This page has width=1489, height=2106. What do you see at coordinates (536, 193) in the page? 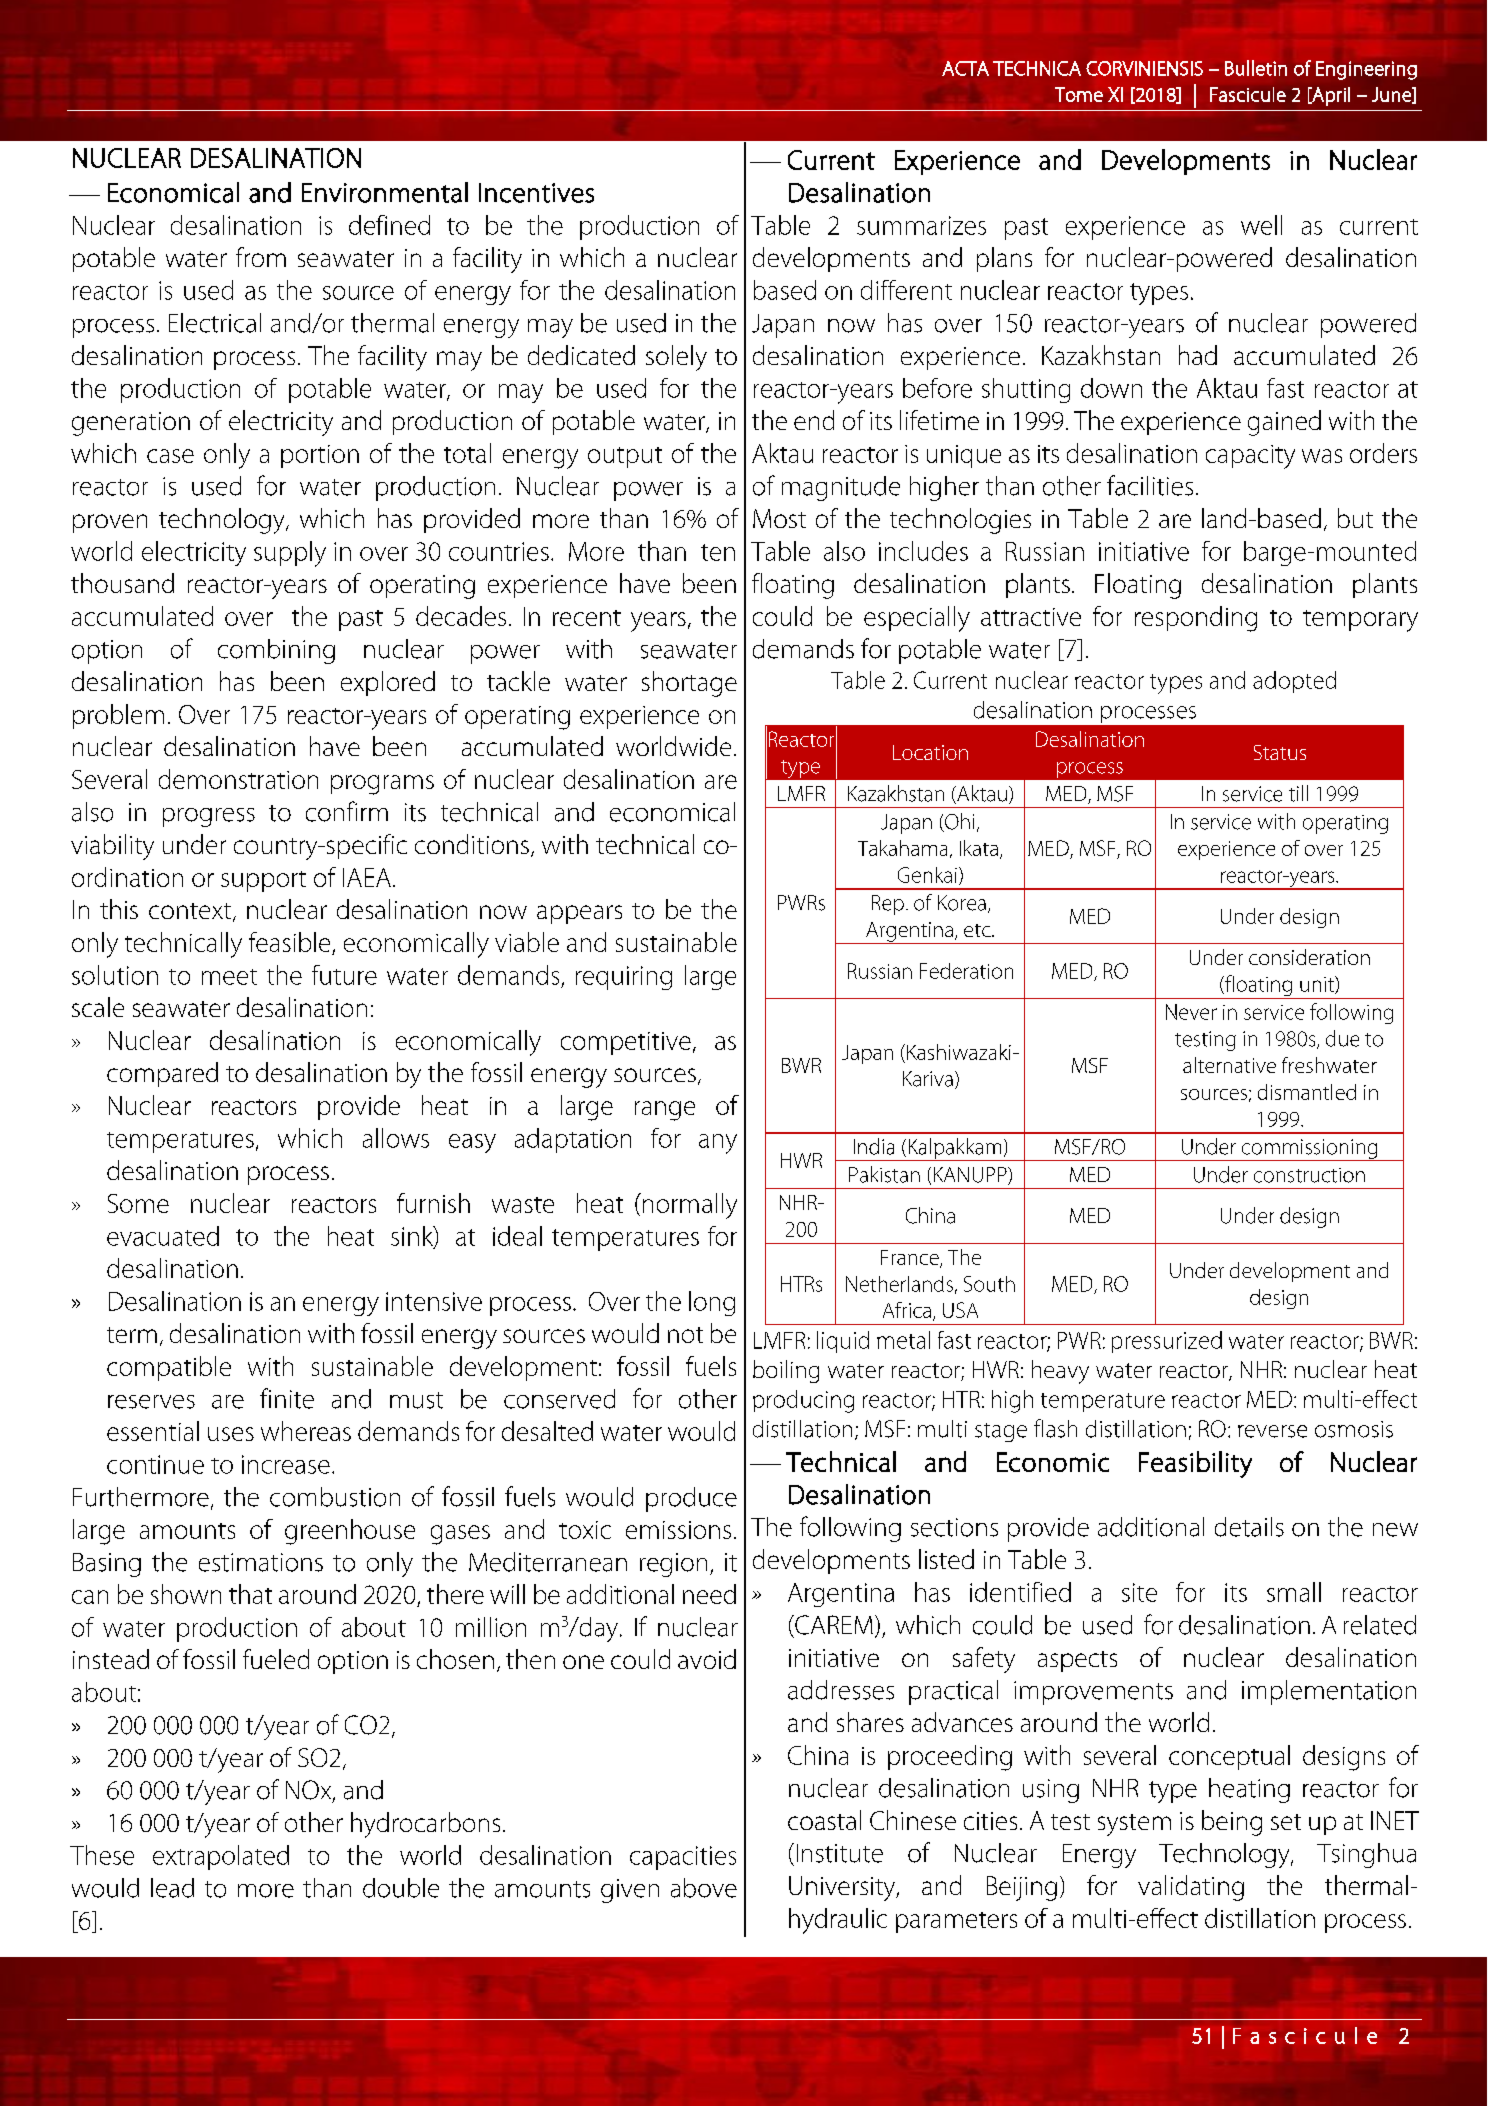
I see `Incentives` at bounding box center [536, 193].
